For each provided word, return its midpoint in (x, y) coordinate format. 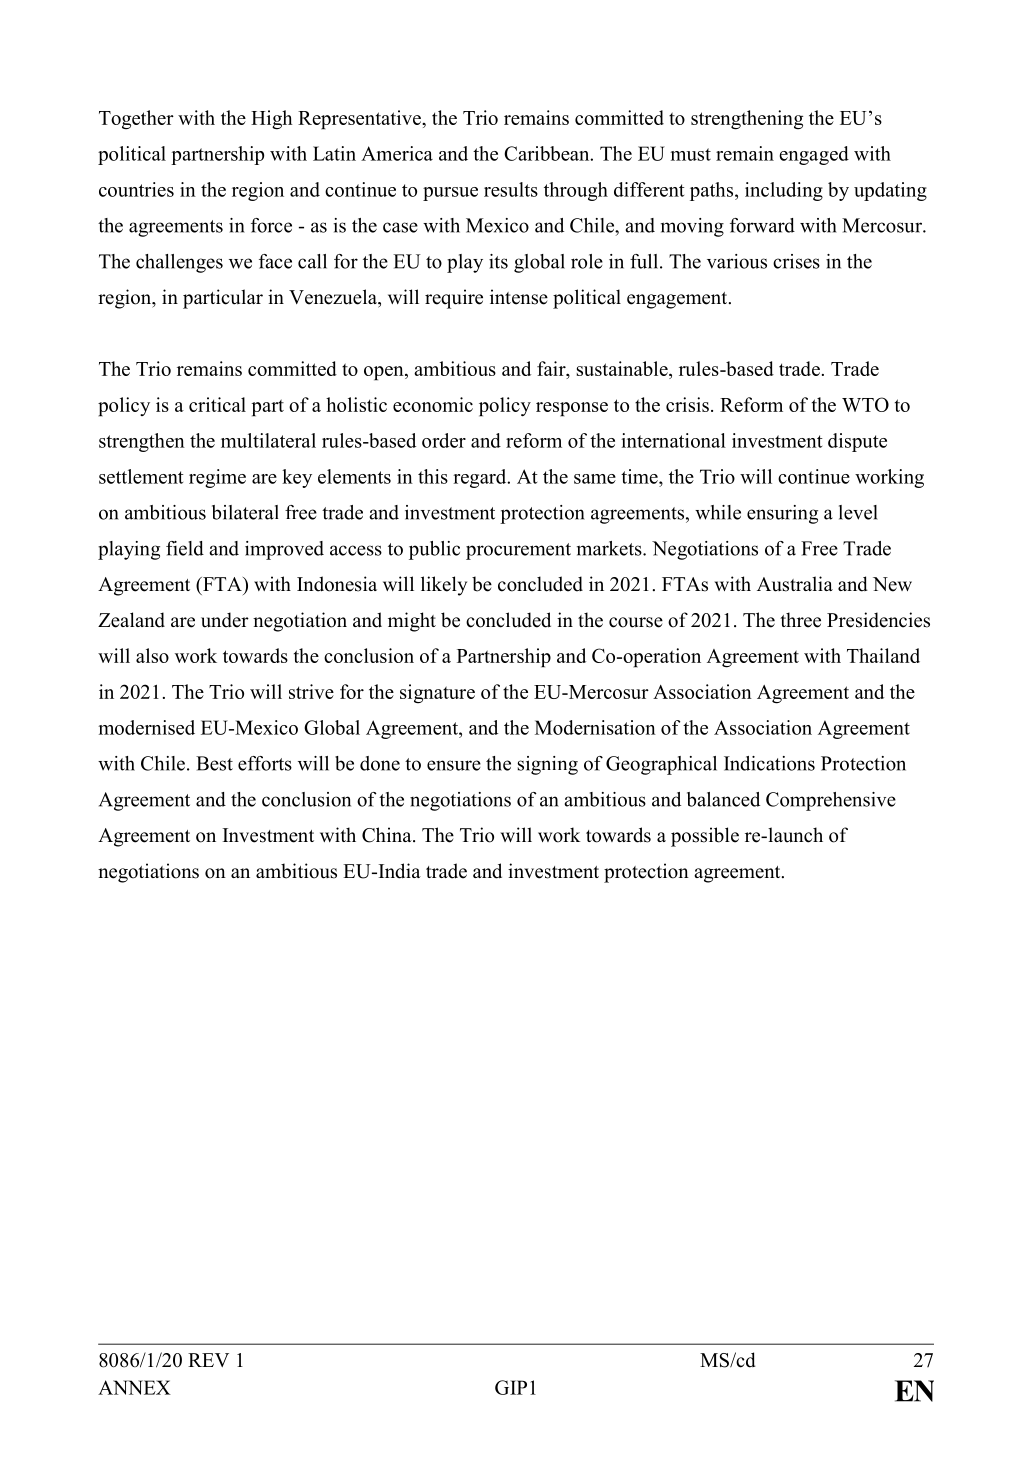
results (511, 189)
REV (208, 1360)
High (272, 120)
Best (214, 763)
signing (547, 765)
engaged (814, 155)
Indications (769, 763)
